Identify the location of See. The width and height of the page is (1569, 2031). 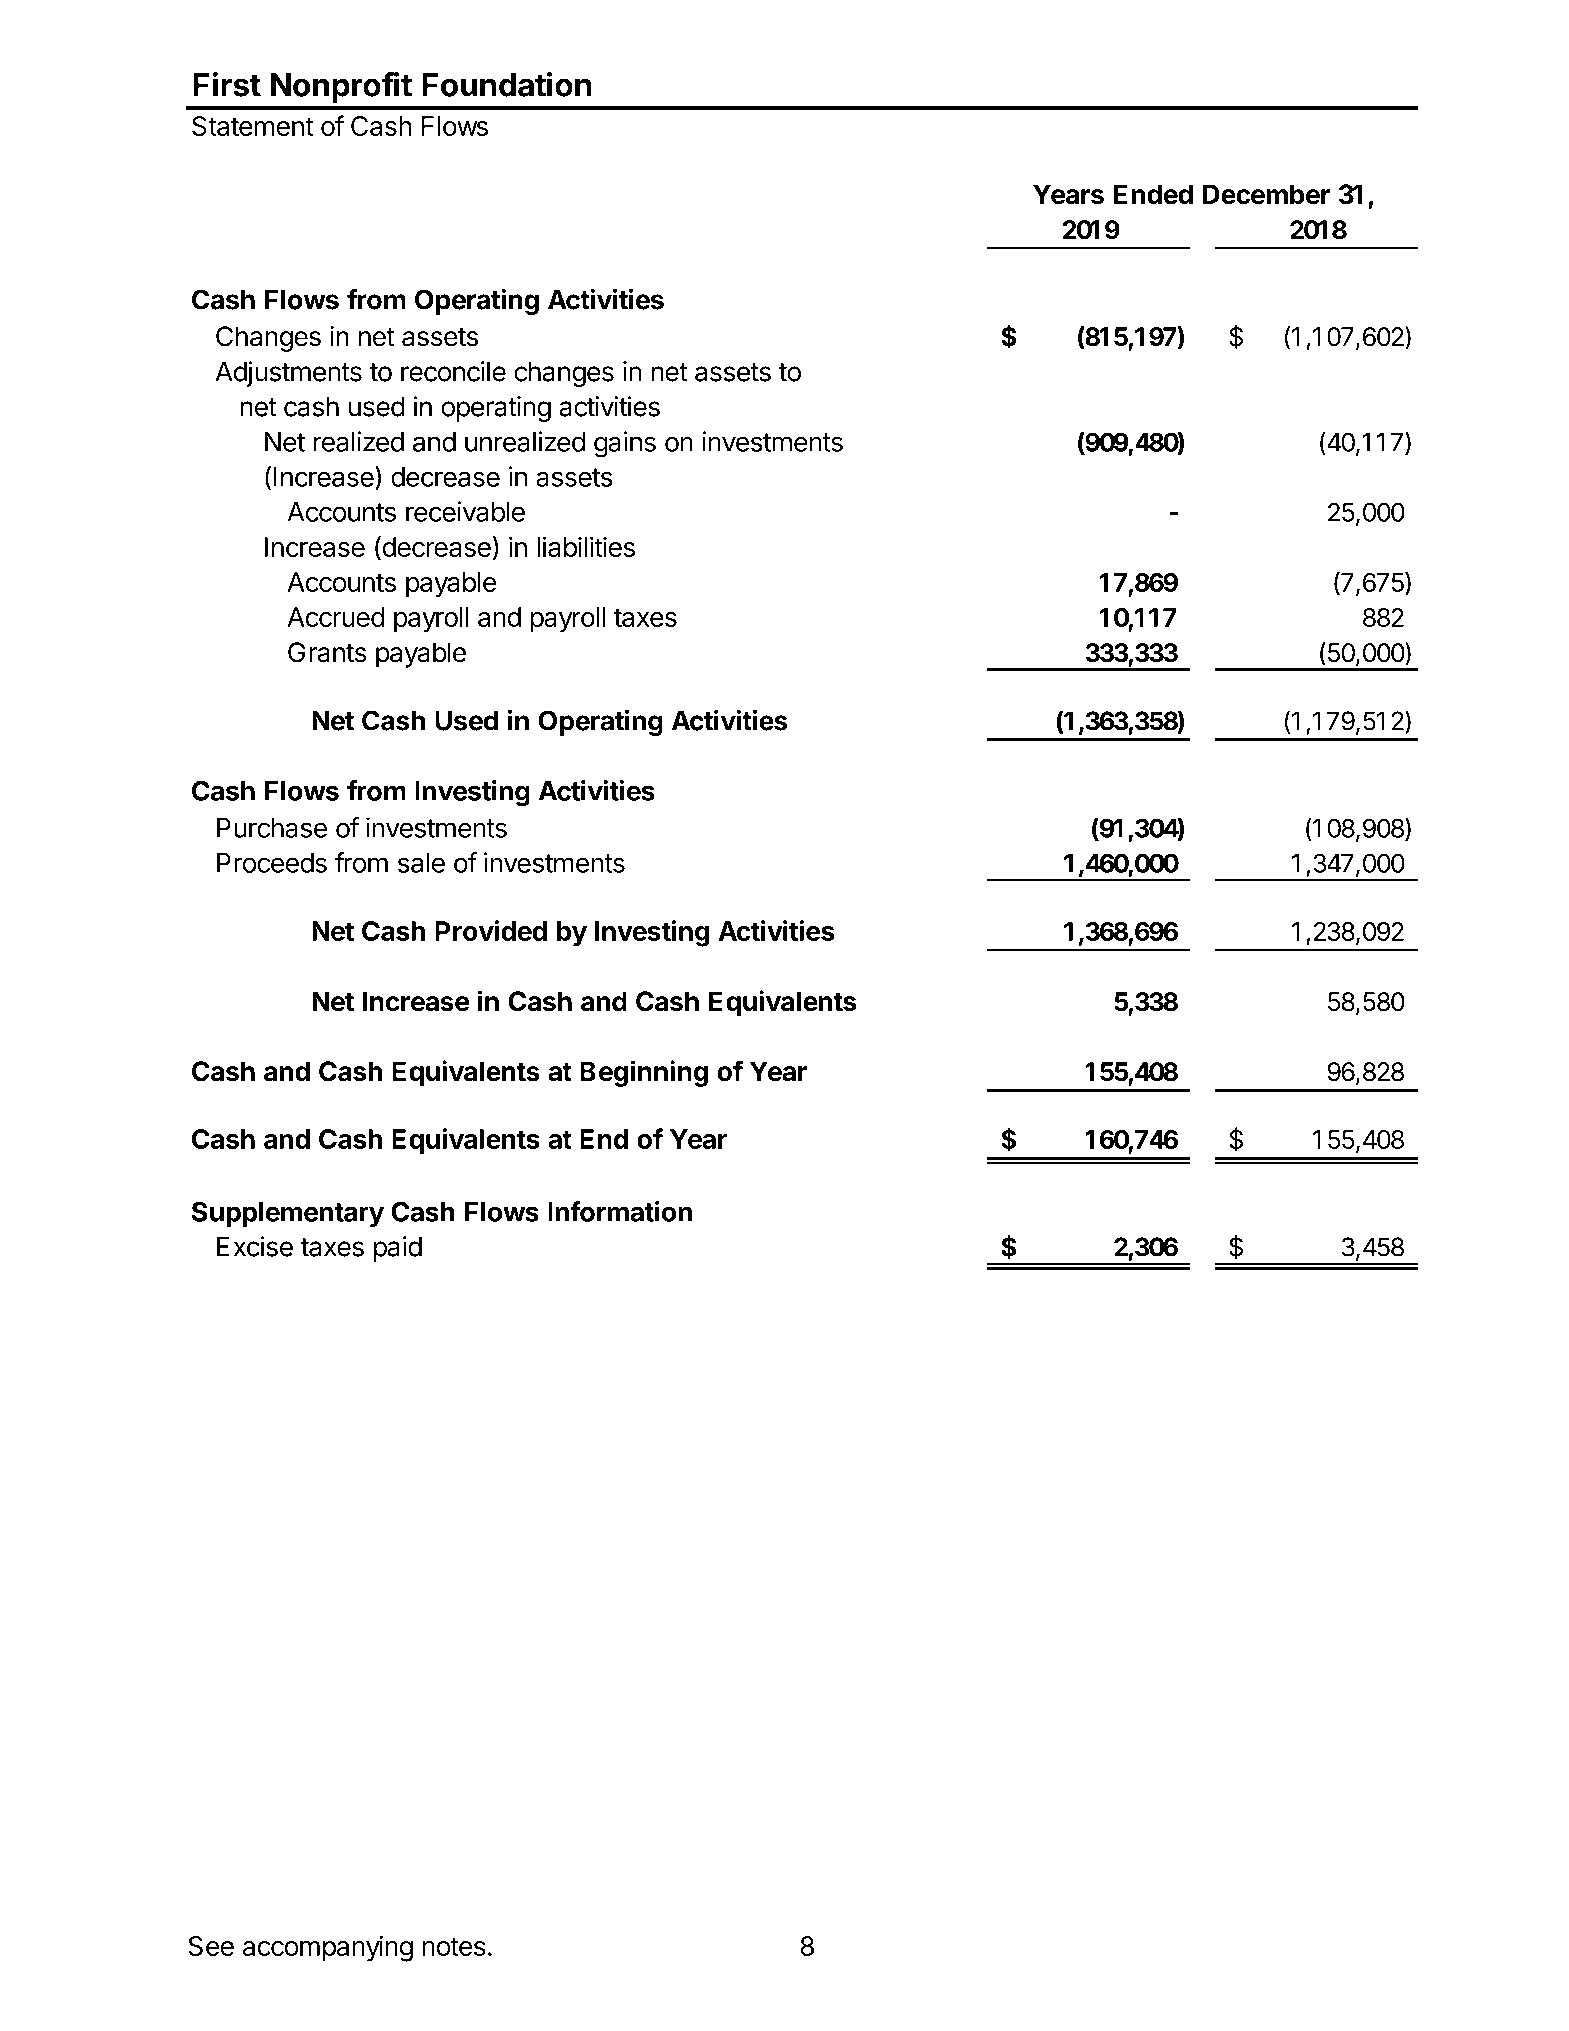
(211, 1946).
